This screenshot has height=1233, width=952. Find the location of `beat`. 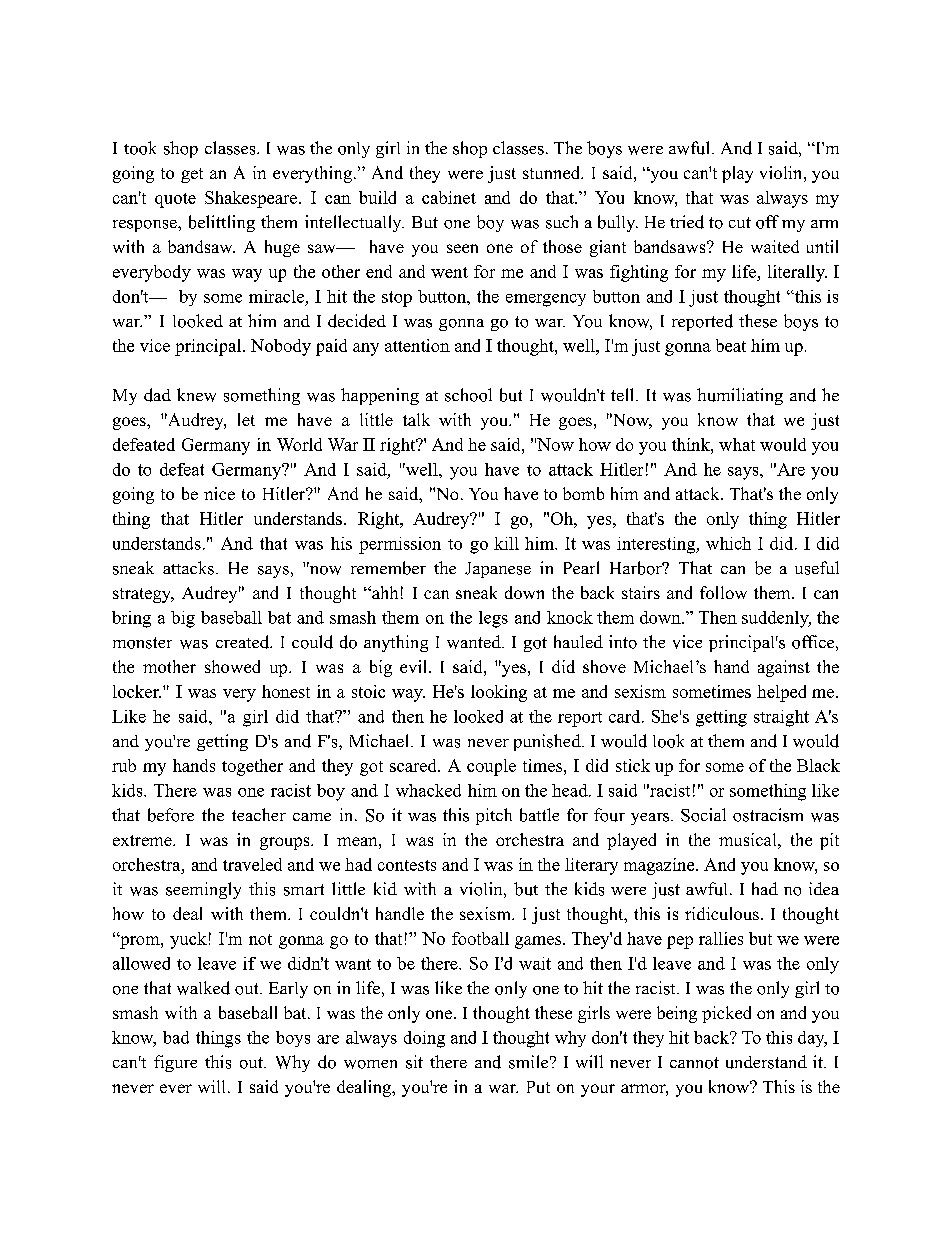

beat is located at coordinates (731, 345).
